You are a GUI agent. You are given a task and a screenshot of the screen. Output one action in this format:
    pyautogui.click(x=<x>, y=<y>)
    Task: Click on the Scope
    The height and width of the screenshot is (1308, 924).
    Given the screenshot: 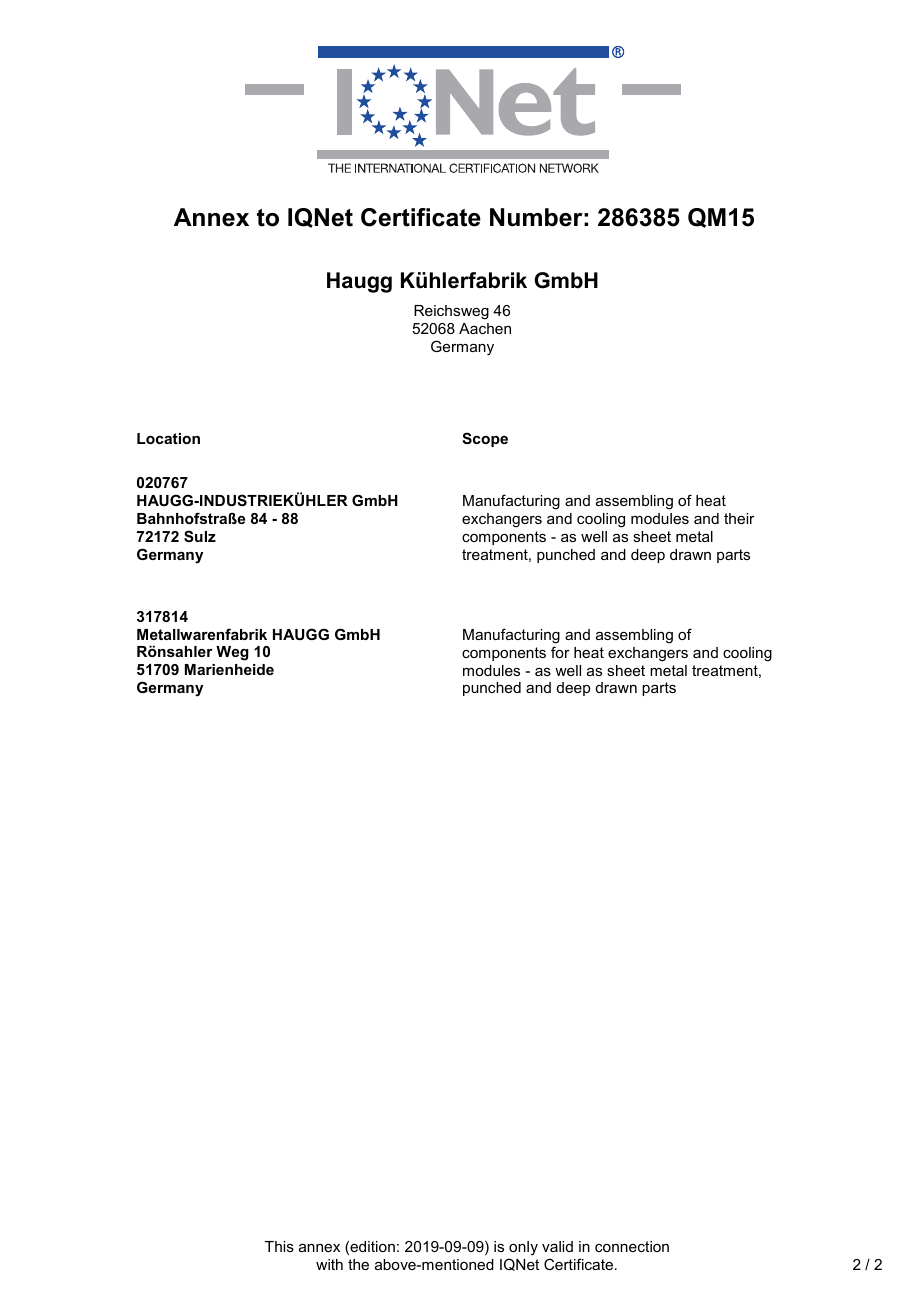 What is the action you would take?
    pyautogui.click(x=485, y=439)
